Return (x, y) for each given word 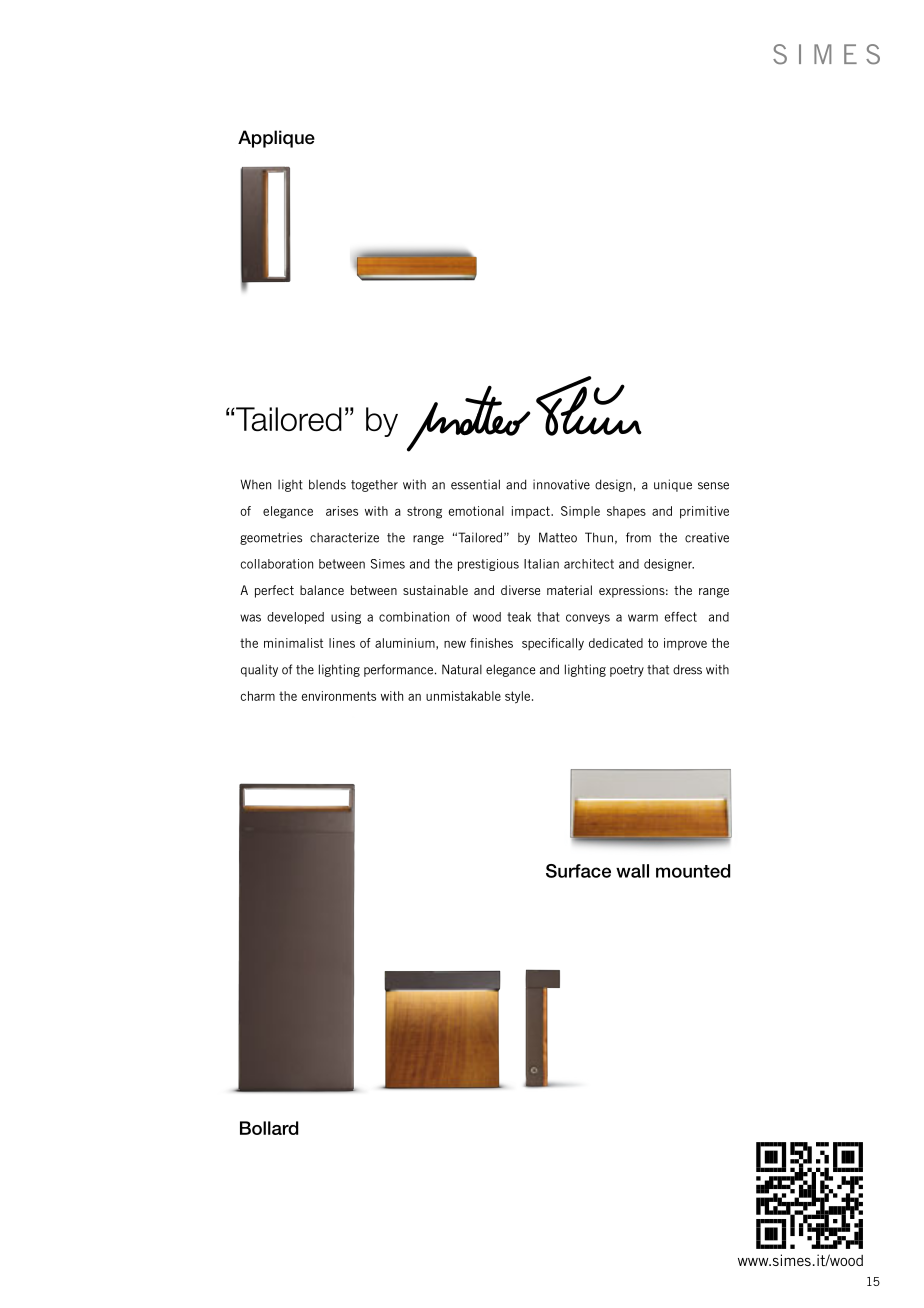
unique (673, 485)
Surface (578, 871)
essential (475, 484)
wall (632, 871)
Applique (276, 139)
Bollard (269, 1128)
